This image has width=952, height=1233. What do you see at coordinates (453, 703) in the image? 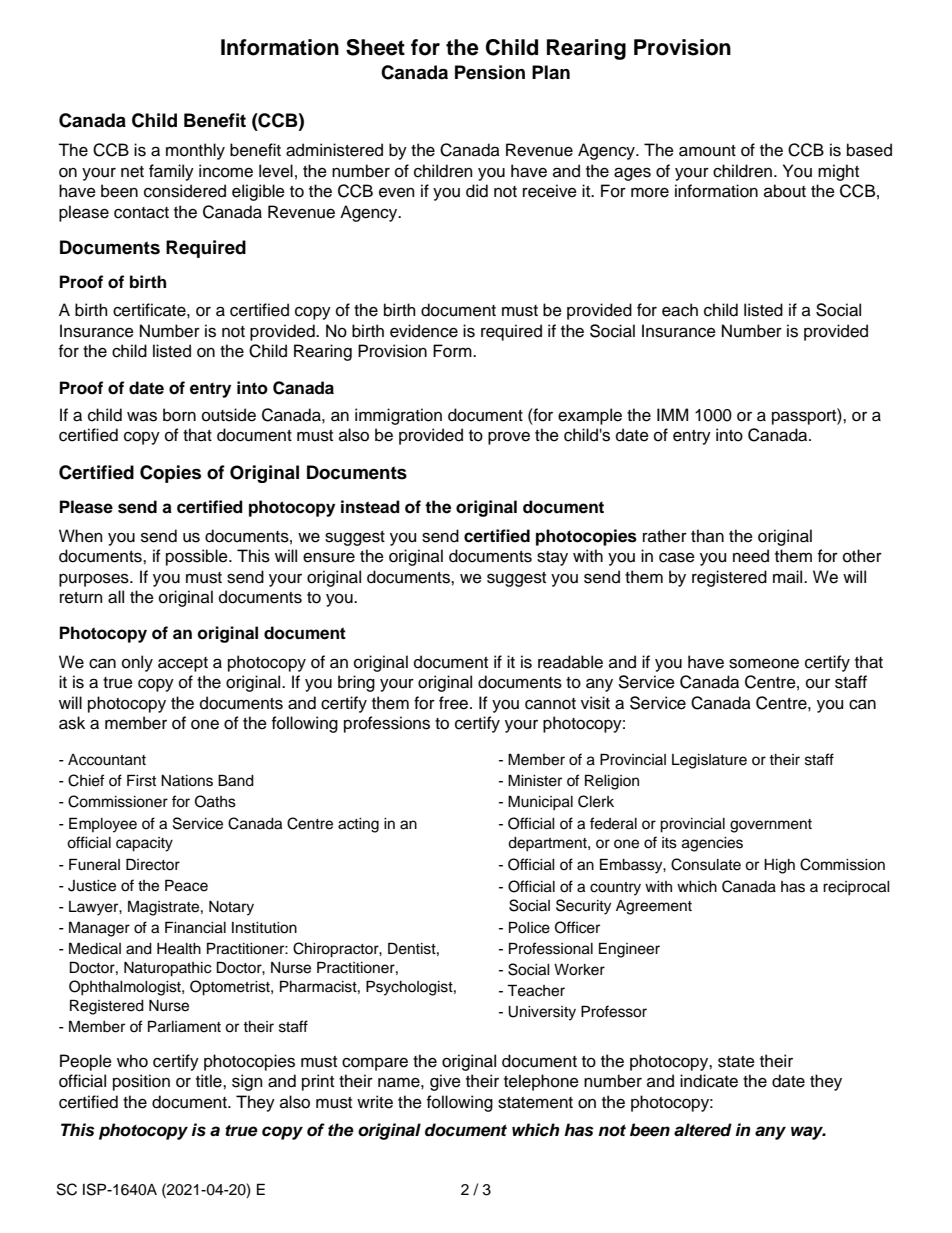
I see `free` at bounding box center [453, 703].
